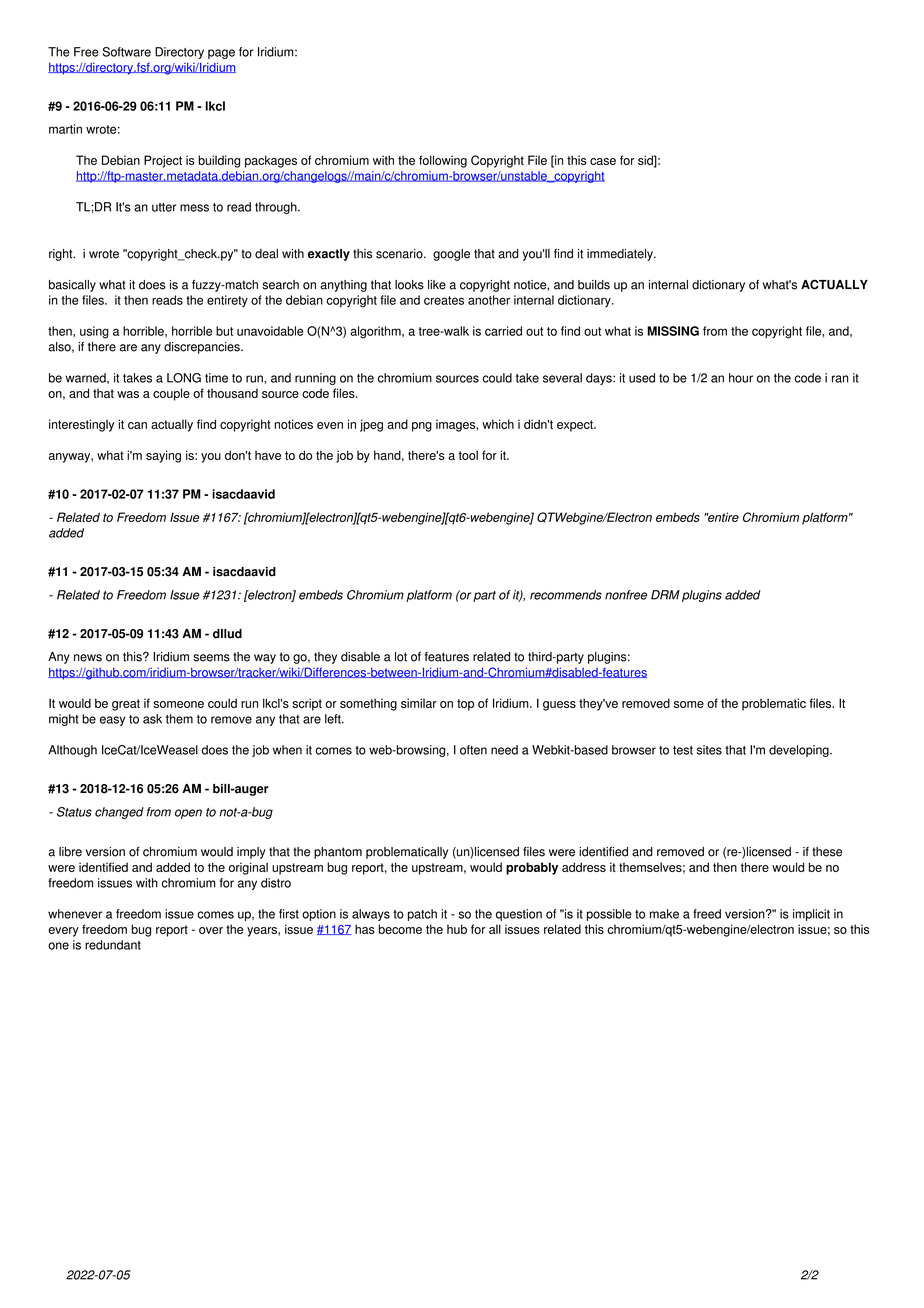 Image resolution: width=924 pixels, height=1308 pixels. Describe the element at coordinates (741, 378) in the screenshot. I see `hour` at that location.
